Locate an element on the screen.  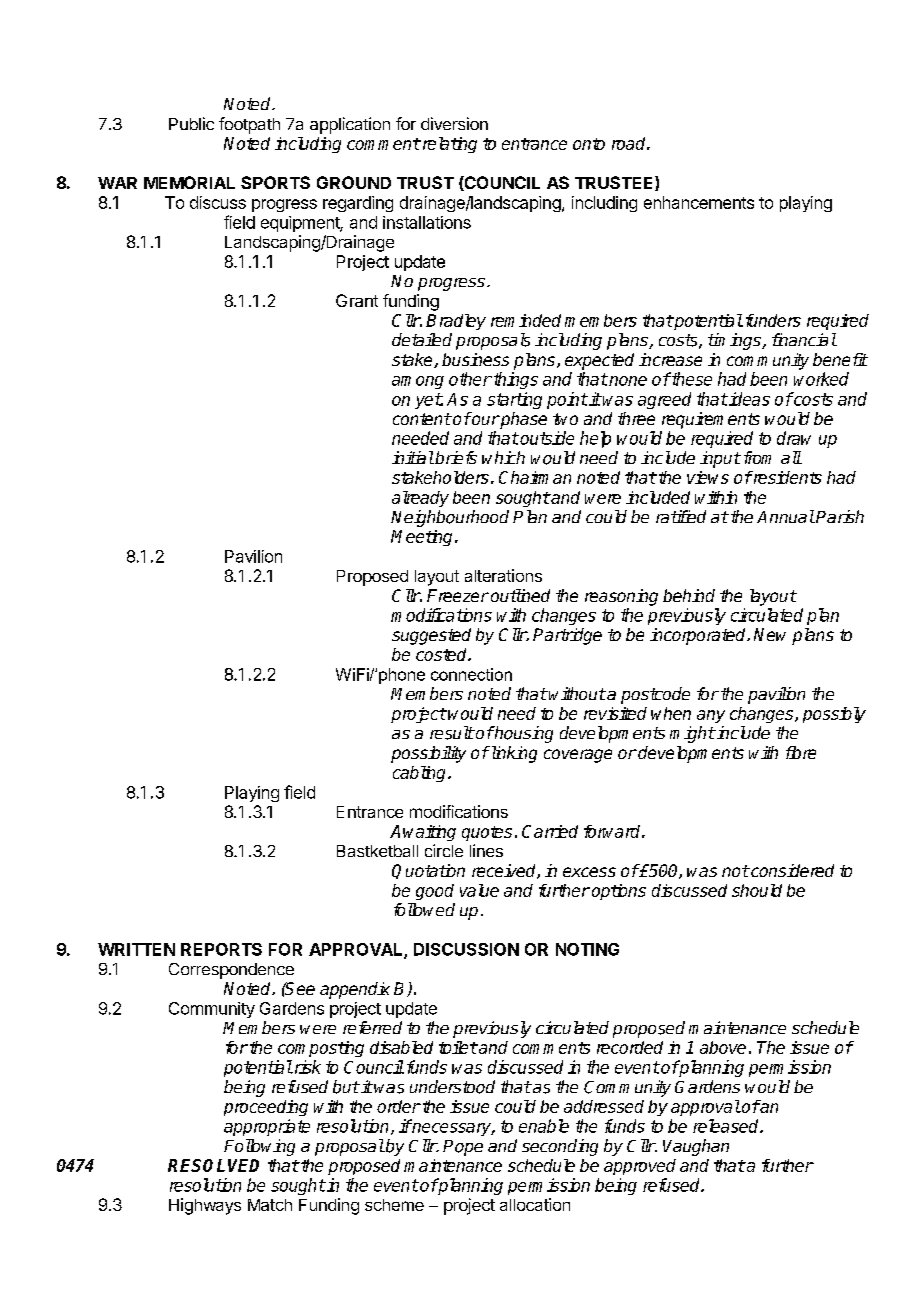
cabling is located at coordinates (421, 774).
